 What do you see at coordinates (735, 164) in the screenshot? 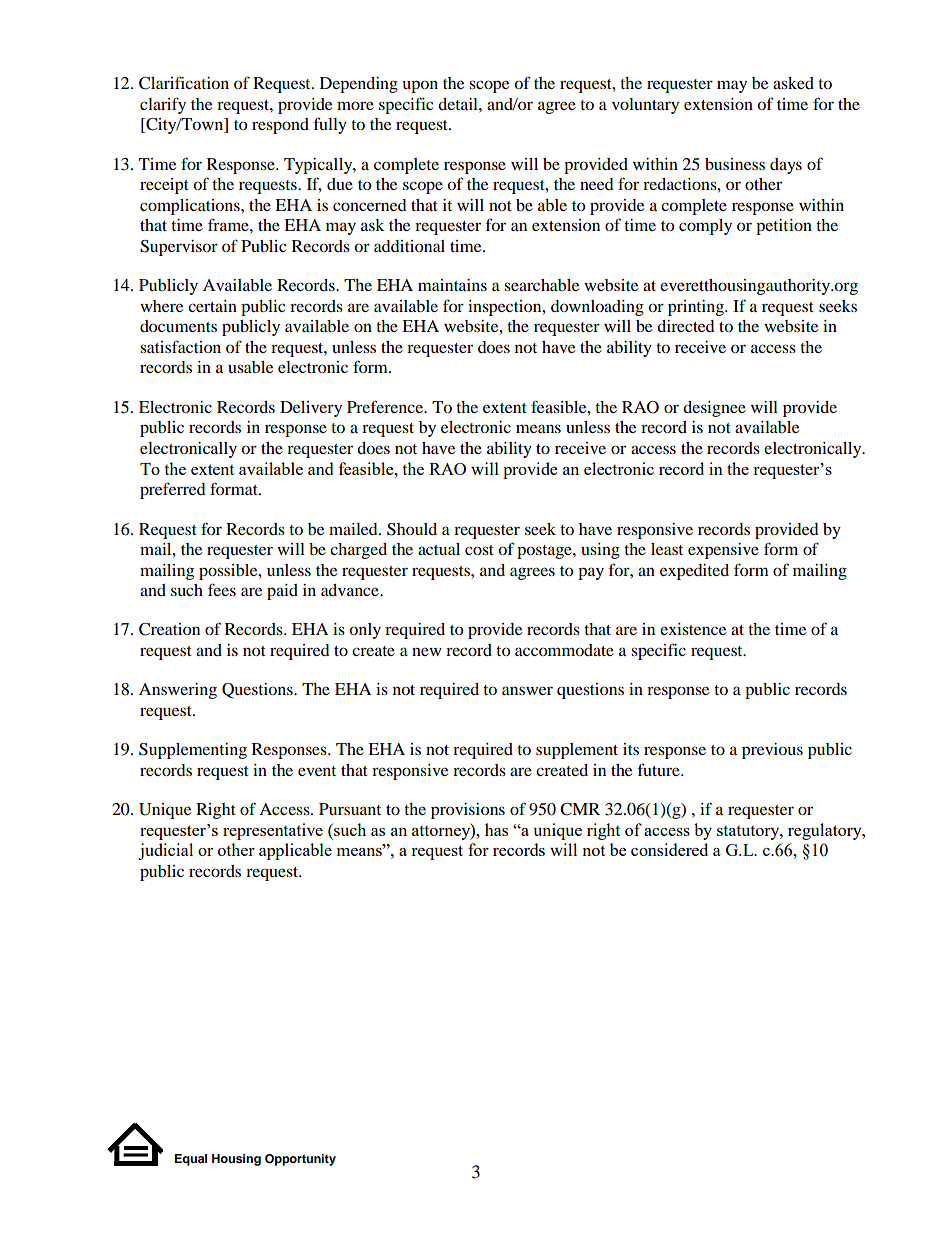
I see `business` at bounding box center [735, 164].
